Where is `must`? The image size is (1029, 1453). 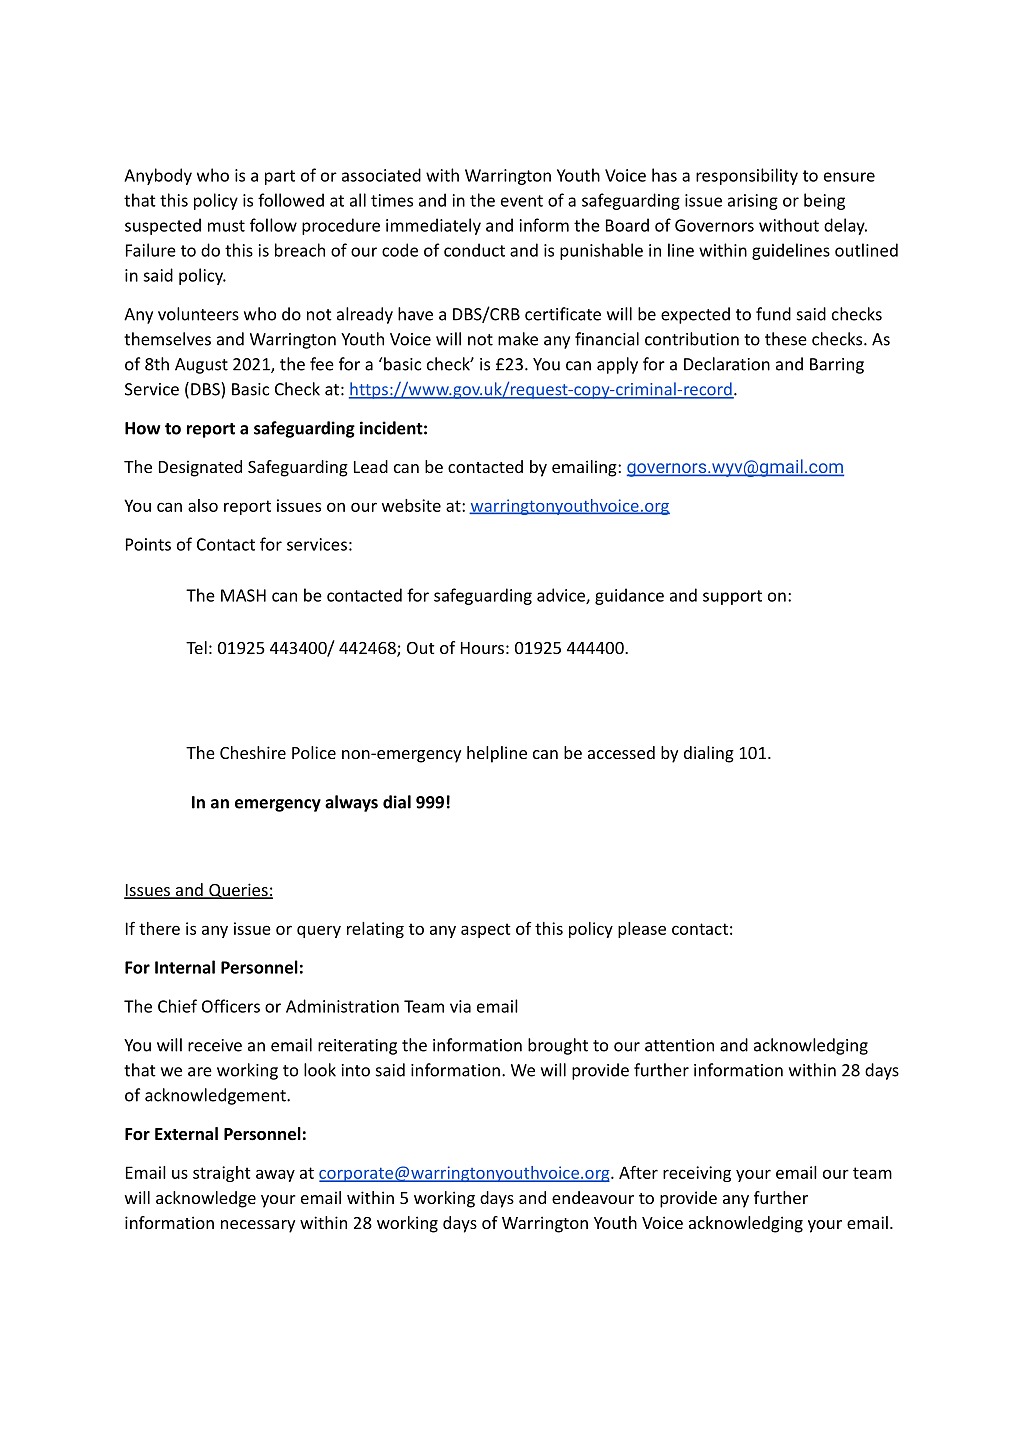 must is located at coordinates (226, 226).
